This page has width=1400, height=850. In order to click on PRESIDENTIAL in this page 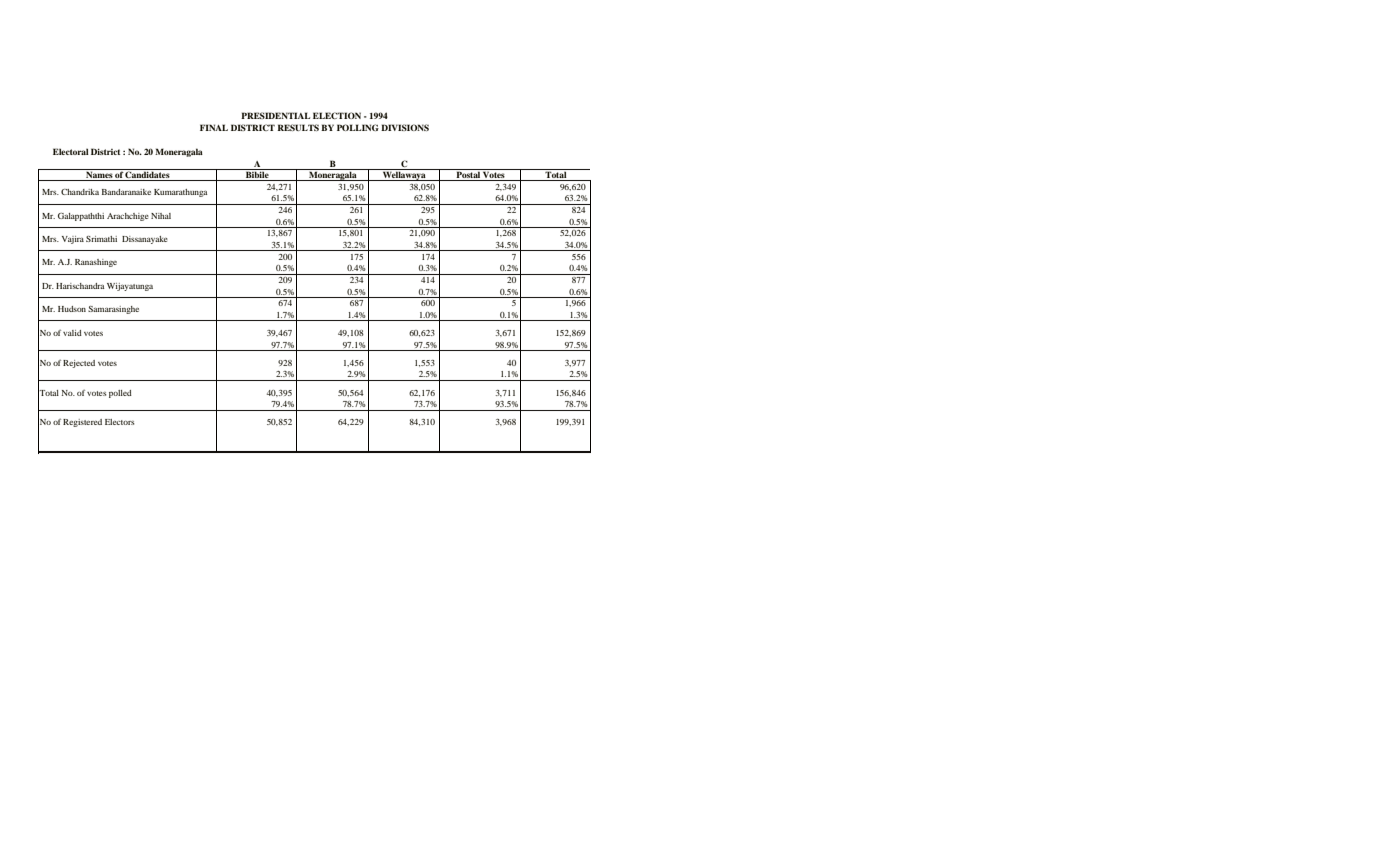, I will do `click(275, 115)`.
